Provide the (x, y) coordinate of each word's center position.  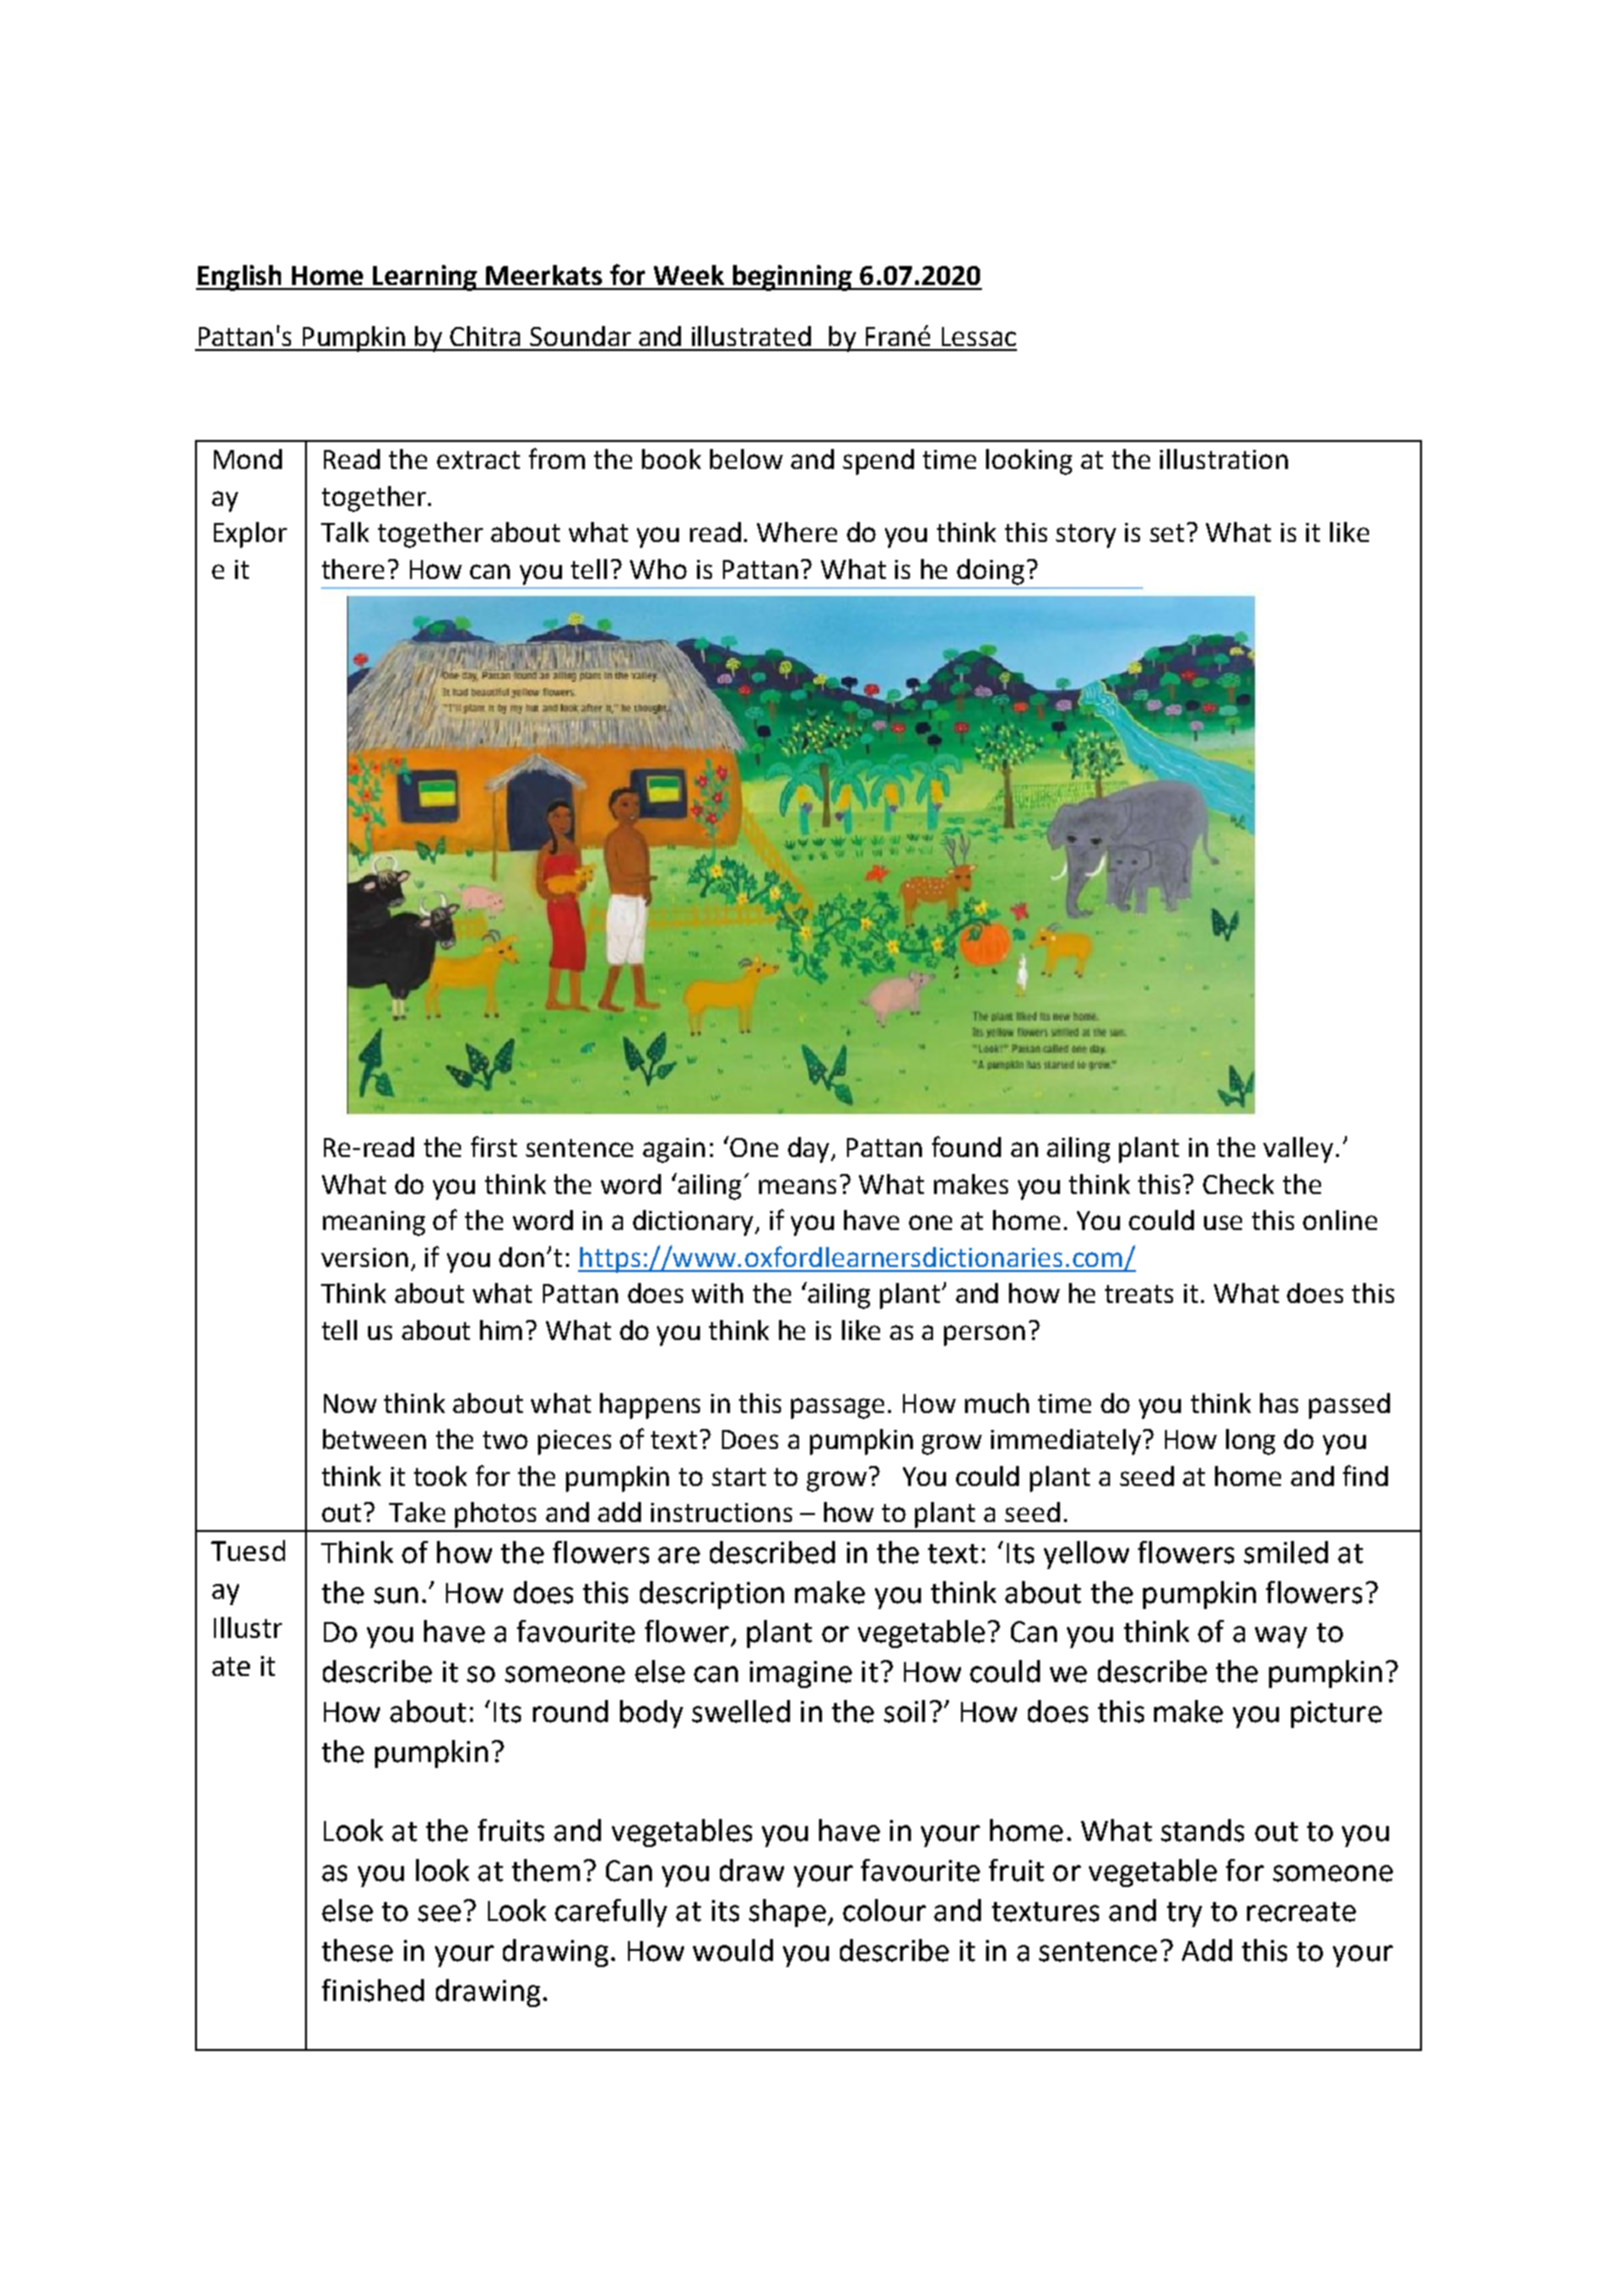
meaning (374, 1223)
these (357, 1950)
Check (1238, 1184)
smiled (1286, 1552)
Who (658, 569)
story (1086, 536)
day (810, 1150)
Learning (425, 278)
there (353, 569)
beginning (792, 278)
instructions (721, 1512)
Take (417, 1512)
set (1167, 533)
